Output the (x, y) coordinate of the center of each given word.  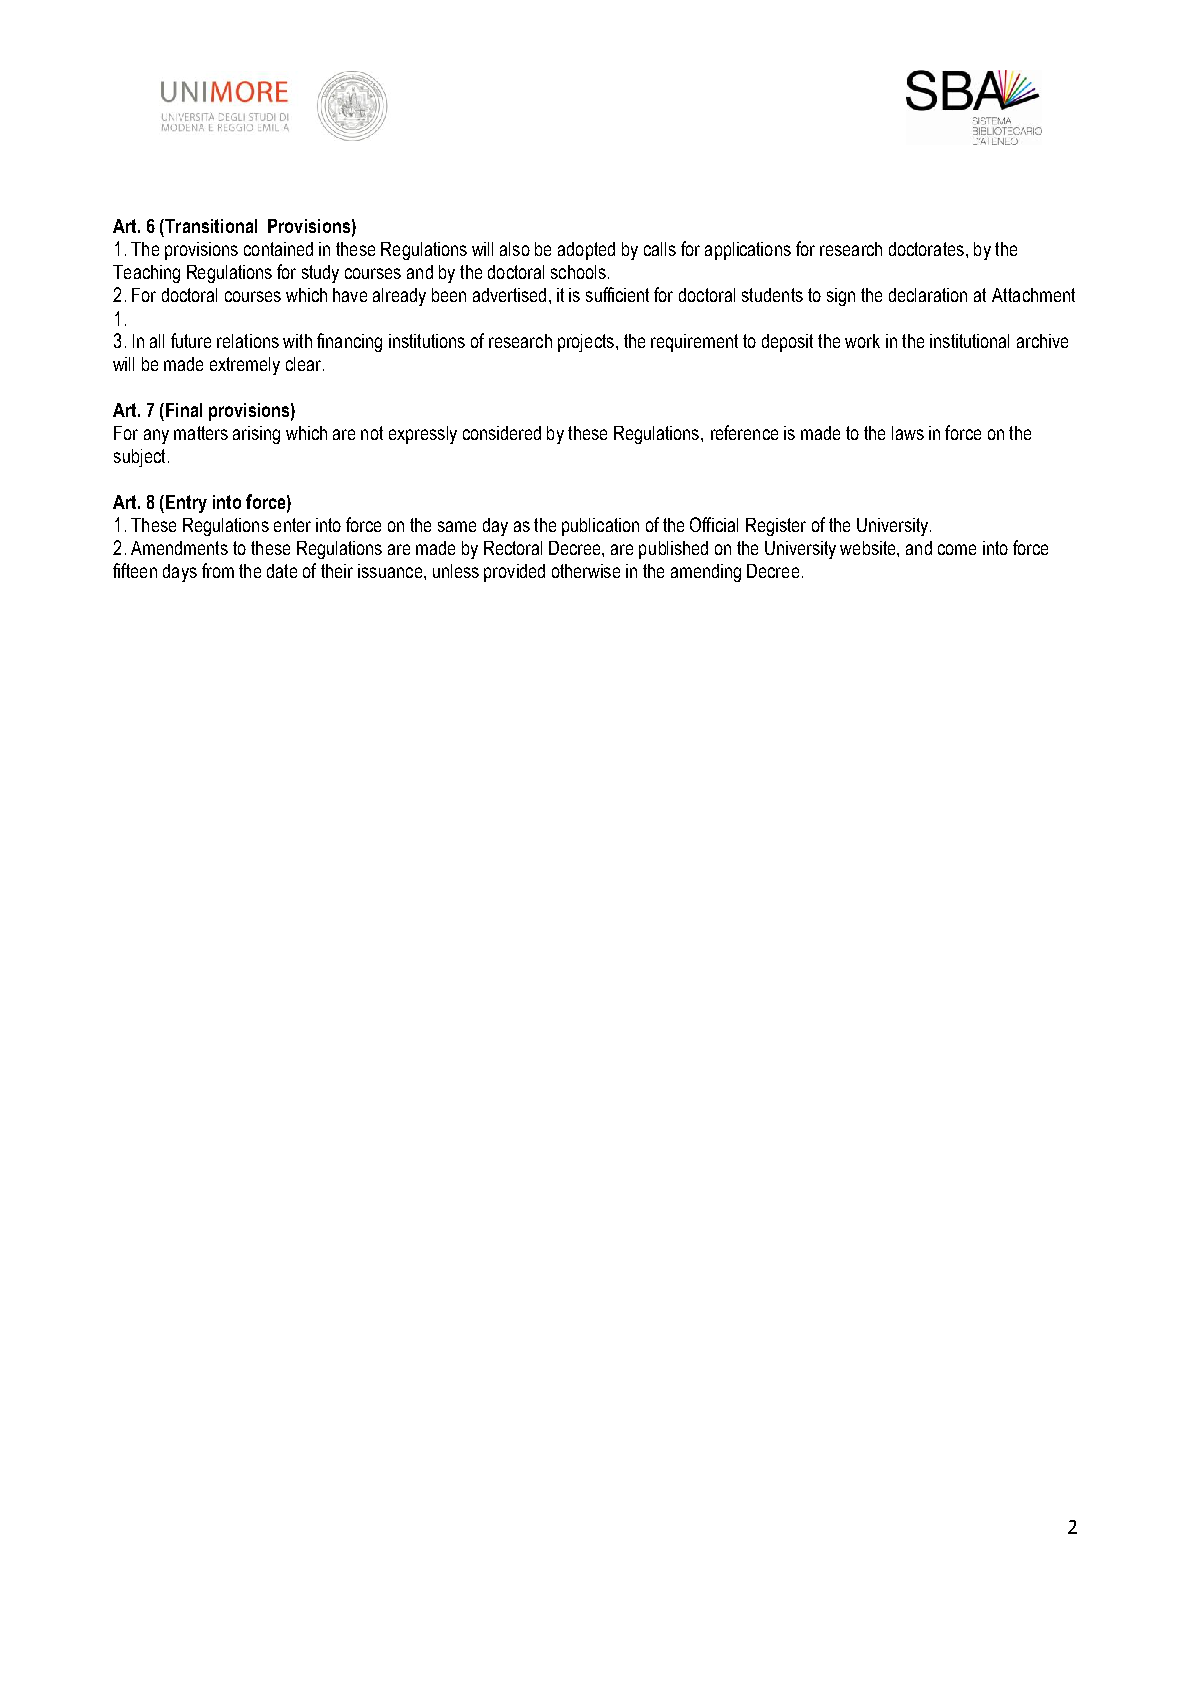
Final (184, 410)
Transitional (210, 226)
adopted (586, 251)
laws (908, 433)
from (218, 570)
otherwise (586, 571)
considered (502, 433)
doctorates (926, 249)
